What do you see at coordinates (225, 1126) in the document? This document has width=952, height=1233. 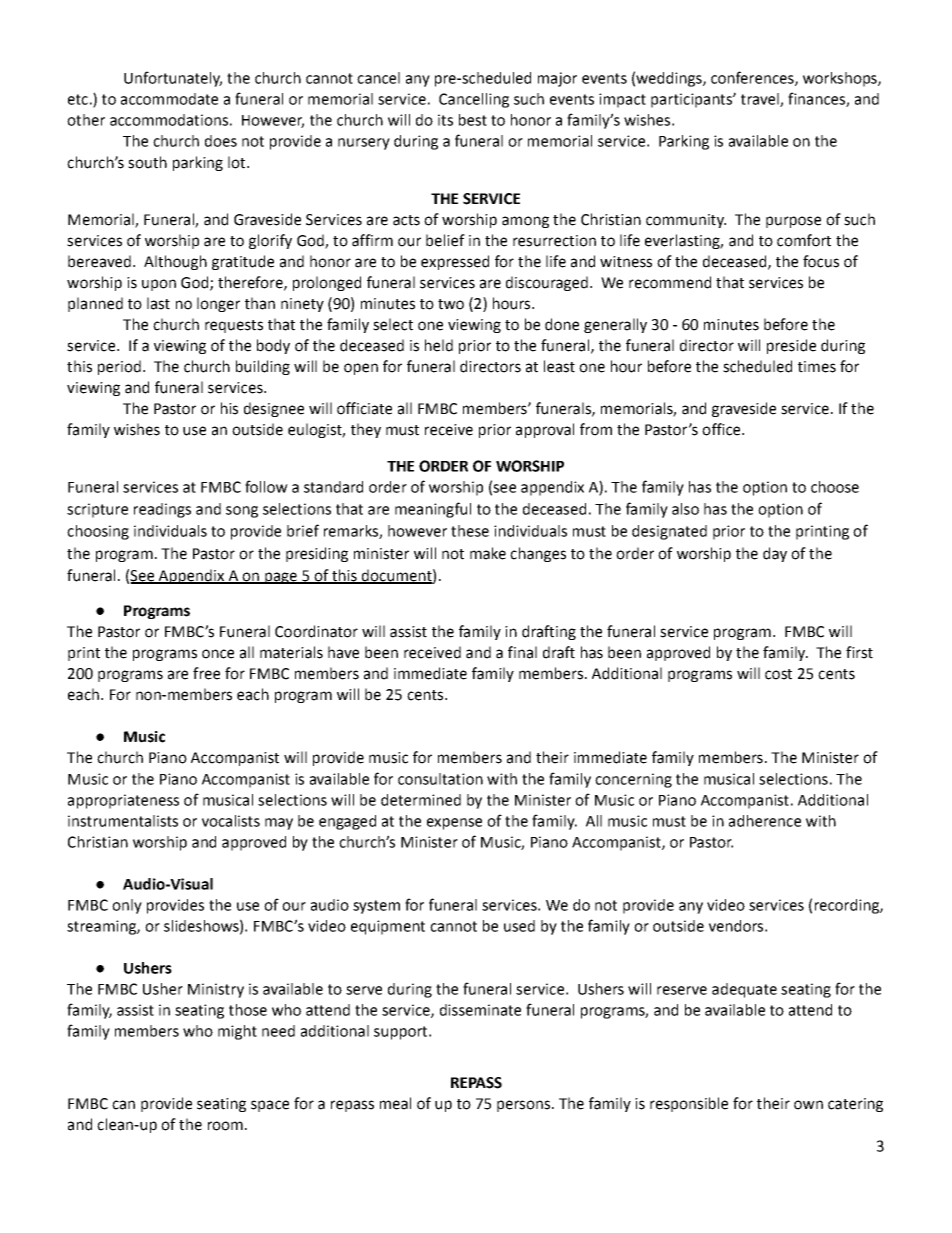 I see `room` at bounding box center [225, 1126].
